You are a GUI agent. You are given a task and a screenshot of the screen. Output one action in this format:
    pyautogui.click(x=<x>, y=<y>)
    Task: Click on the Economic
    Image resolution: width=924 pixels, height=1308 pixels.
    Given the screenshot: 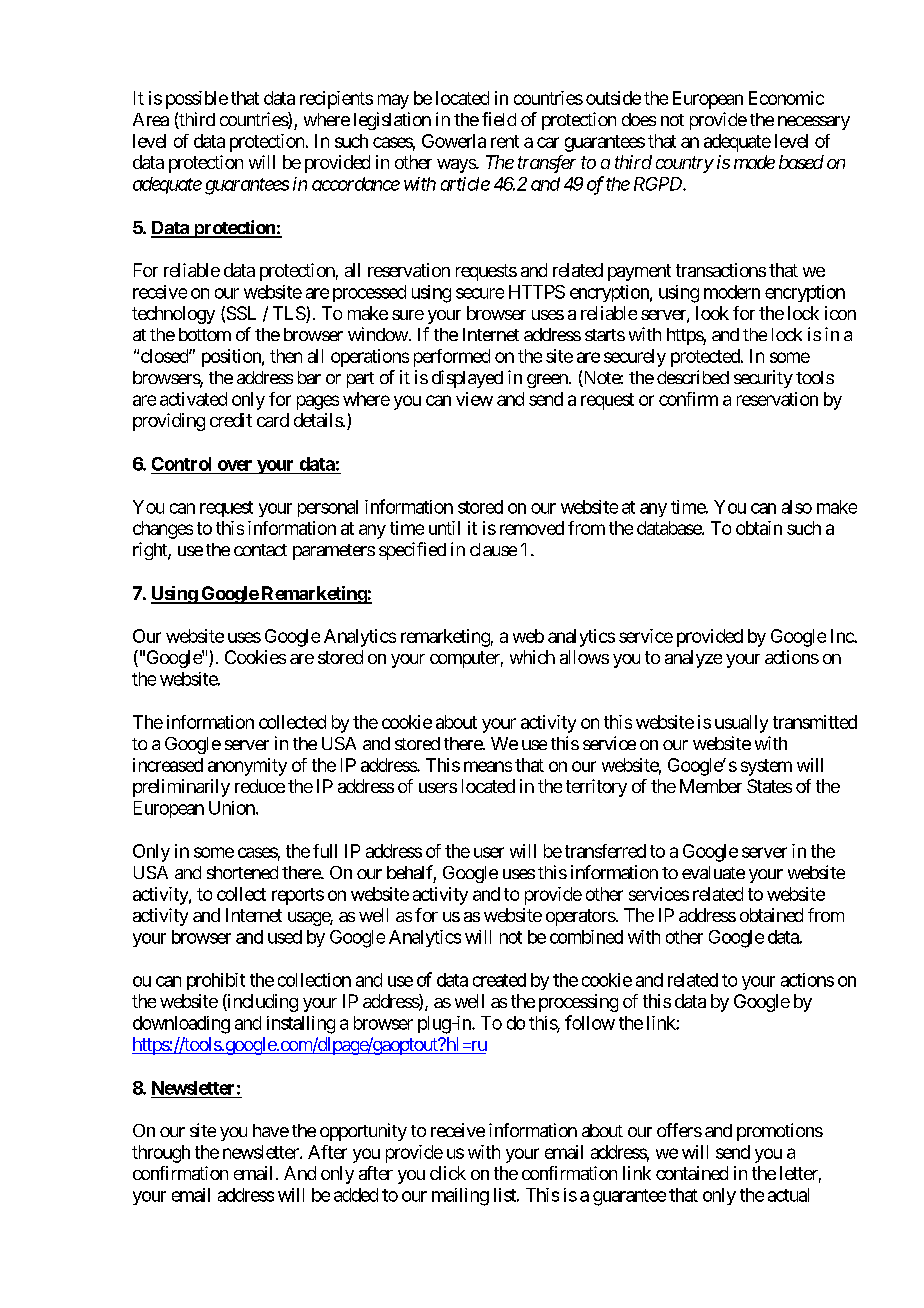 What is the action you would take?
    pyautogui.click(x=786, y=98)
